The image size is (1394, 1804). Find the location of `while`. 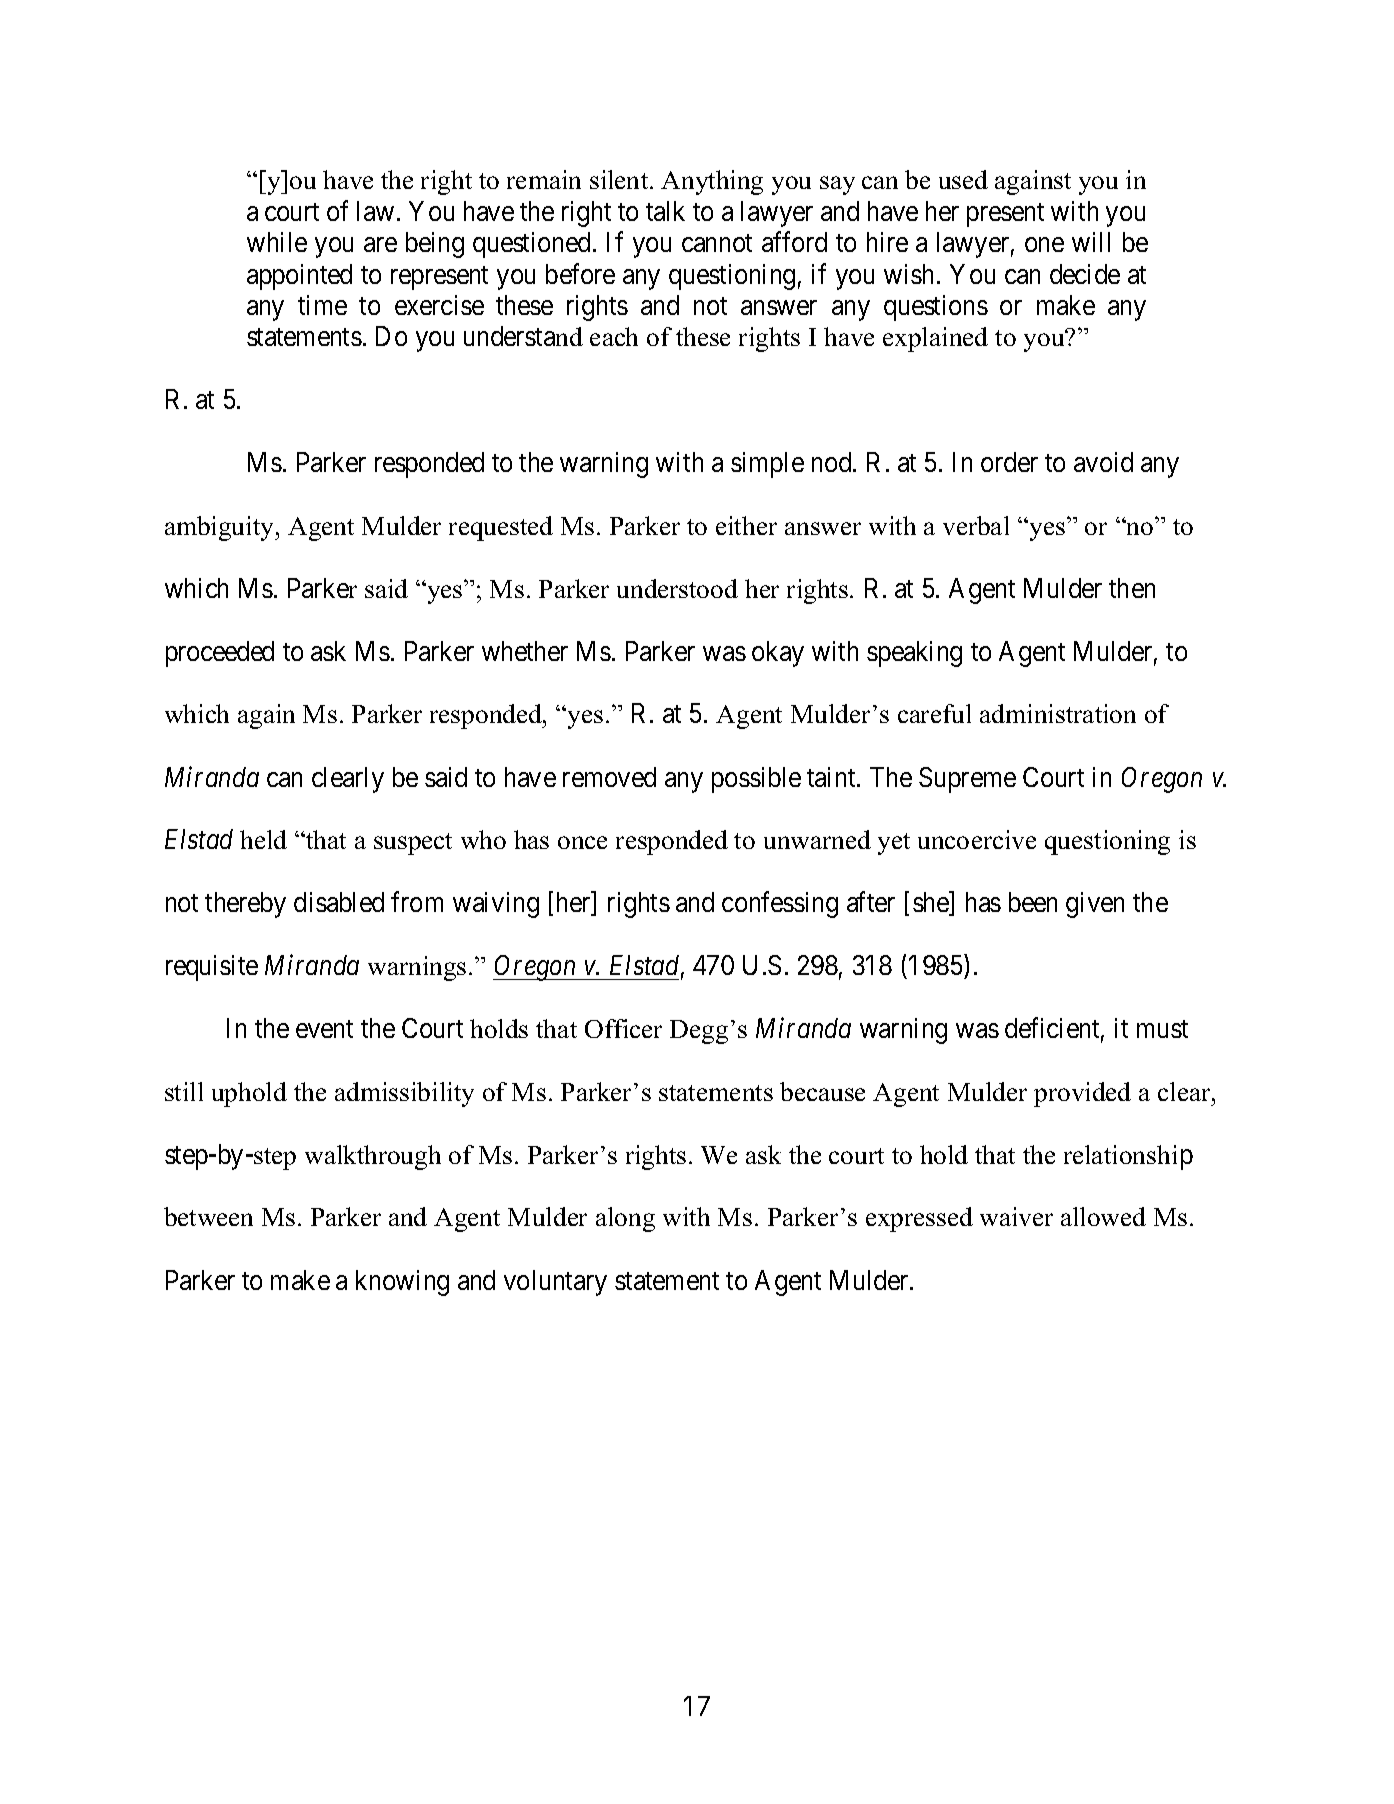

while is located at coordinates (277, 242).
